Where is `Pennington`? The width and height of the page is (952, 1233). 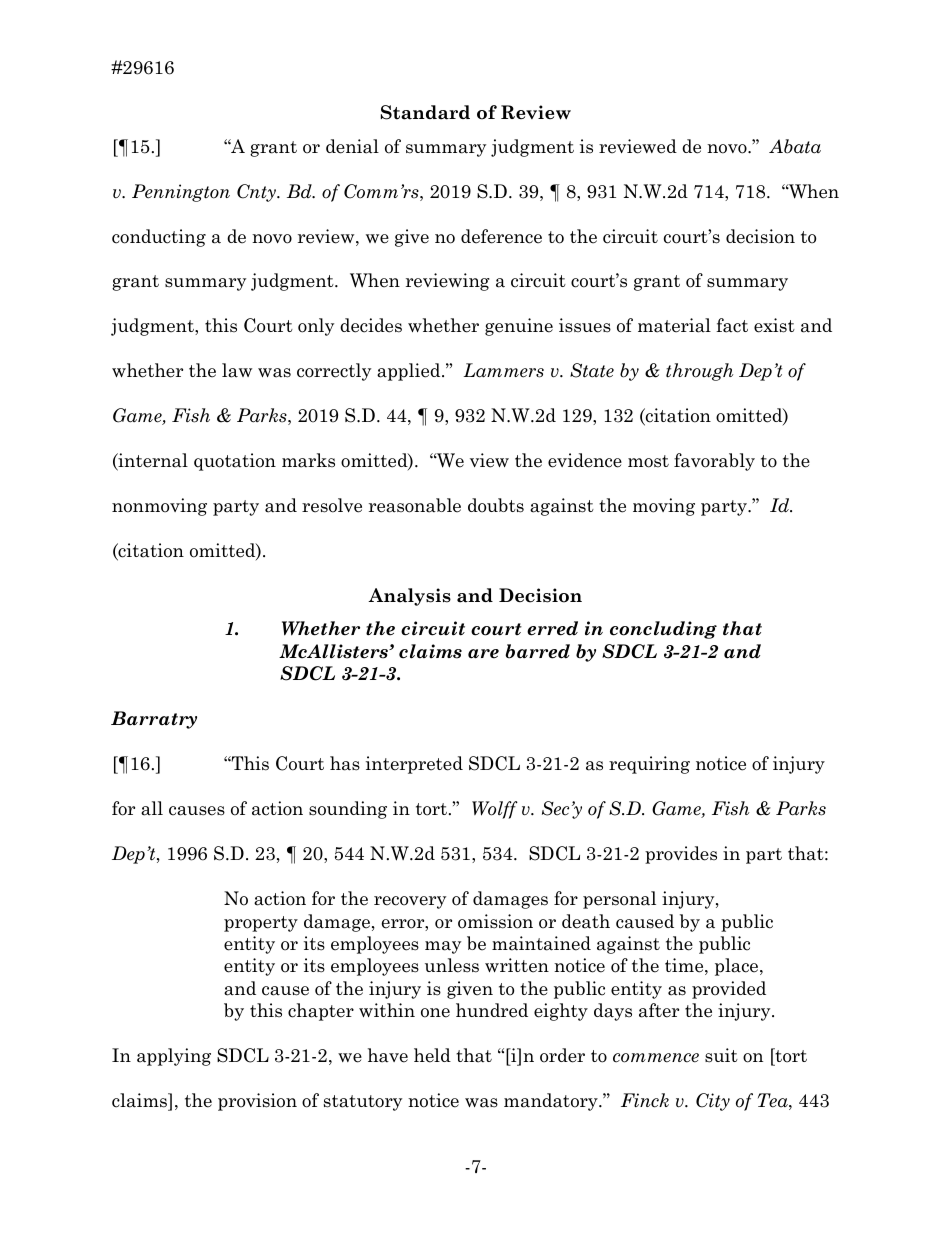 Pennington is located at coordinates (181, 193).
